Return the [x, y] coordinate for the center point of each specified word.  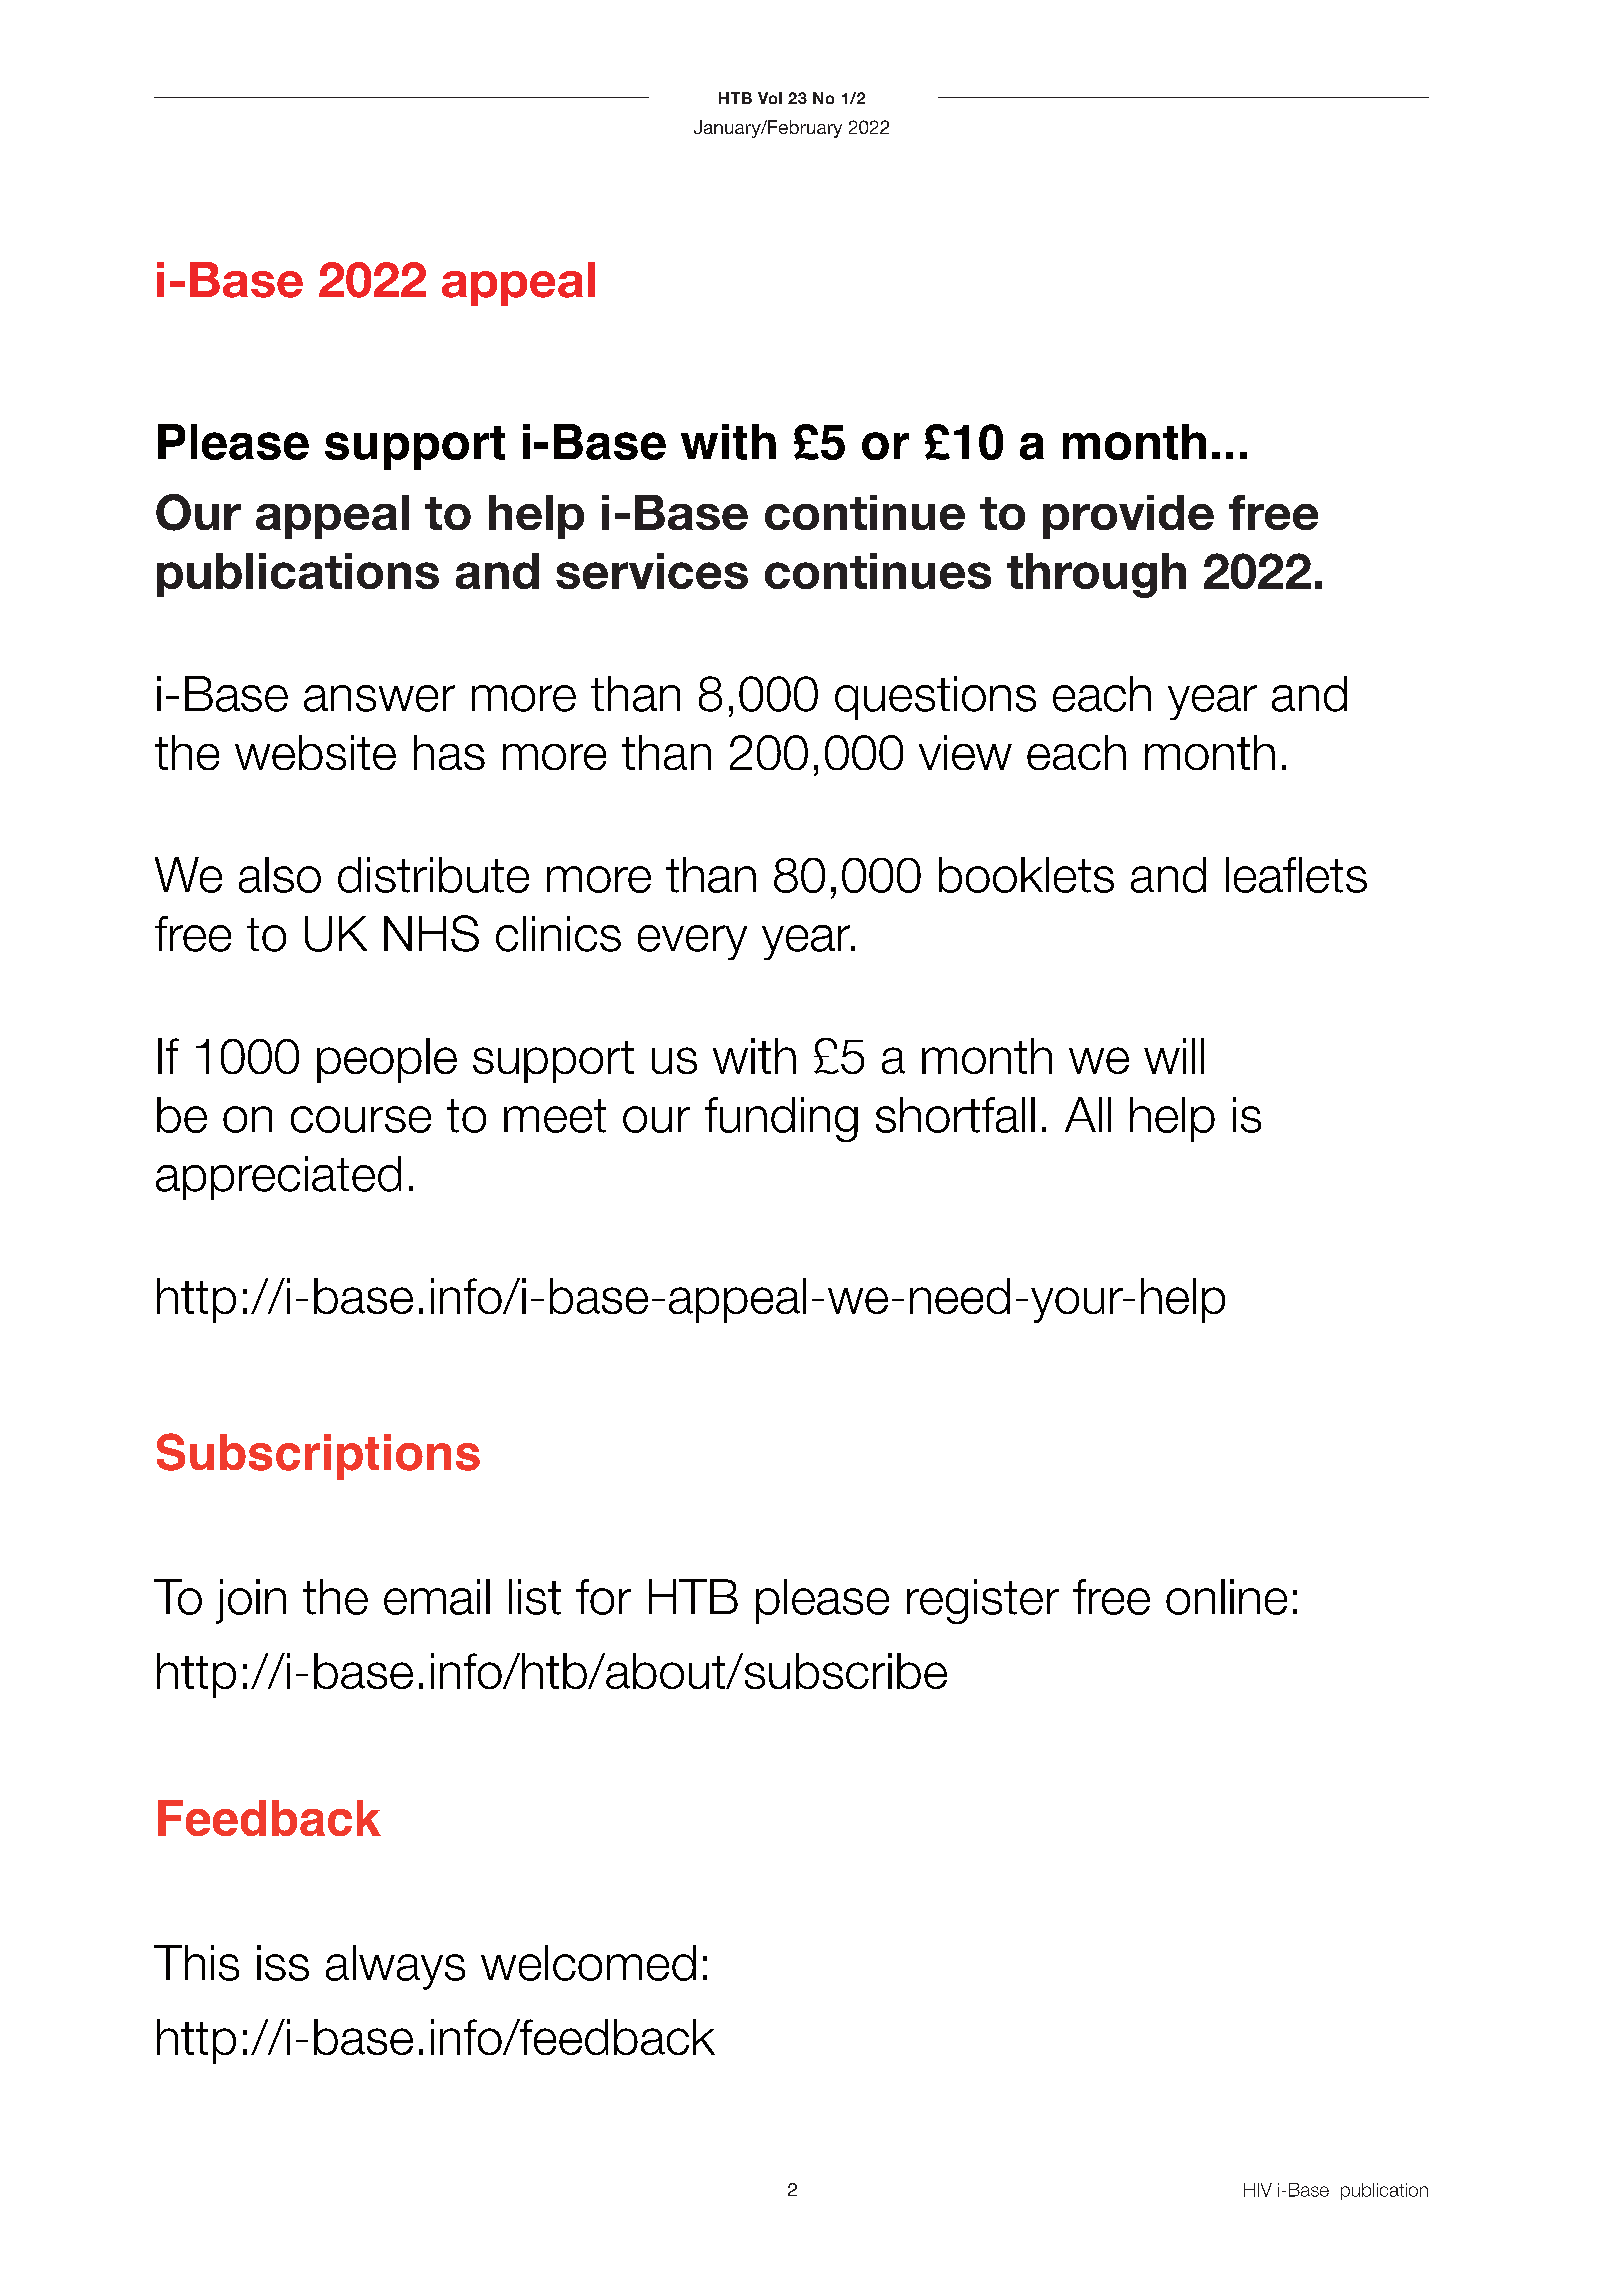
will [1174, 1056]
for [603, 1597]
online [1226, 1597]
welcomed [588, 1963]
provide [1128, 517]
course [361, 1119]
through [1096, 575]
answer [379, 698]
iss [283, 1963]
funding [781, 1119]
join [251, 1601]
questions [935, 698]
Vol [770, 98]
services [652, 571]
